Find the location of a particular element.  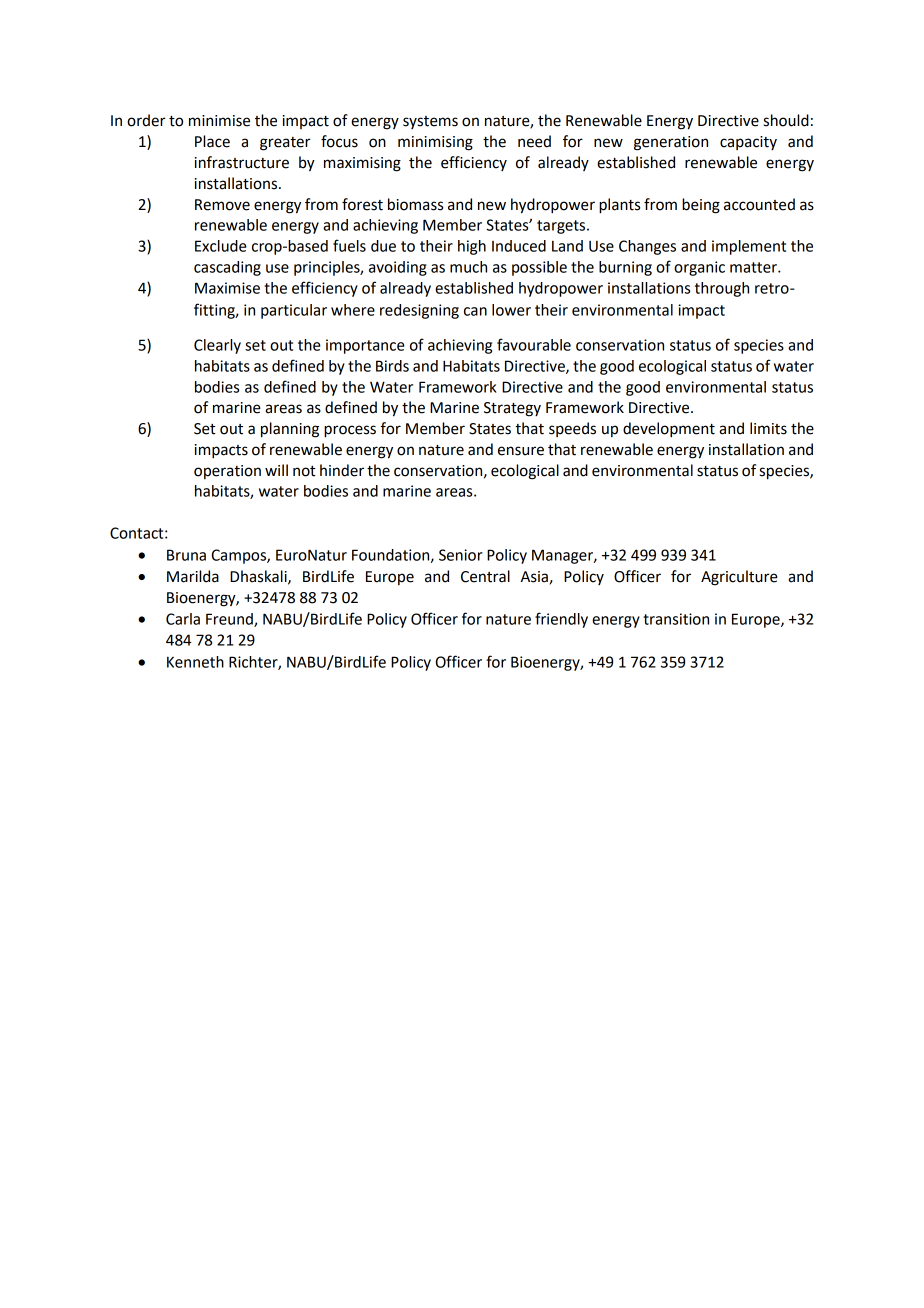

organic is located at coordinates (699, 268).
